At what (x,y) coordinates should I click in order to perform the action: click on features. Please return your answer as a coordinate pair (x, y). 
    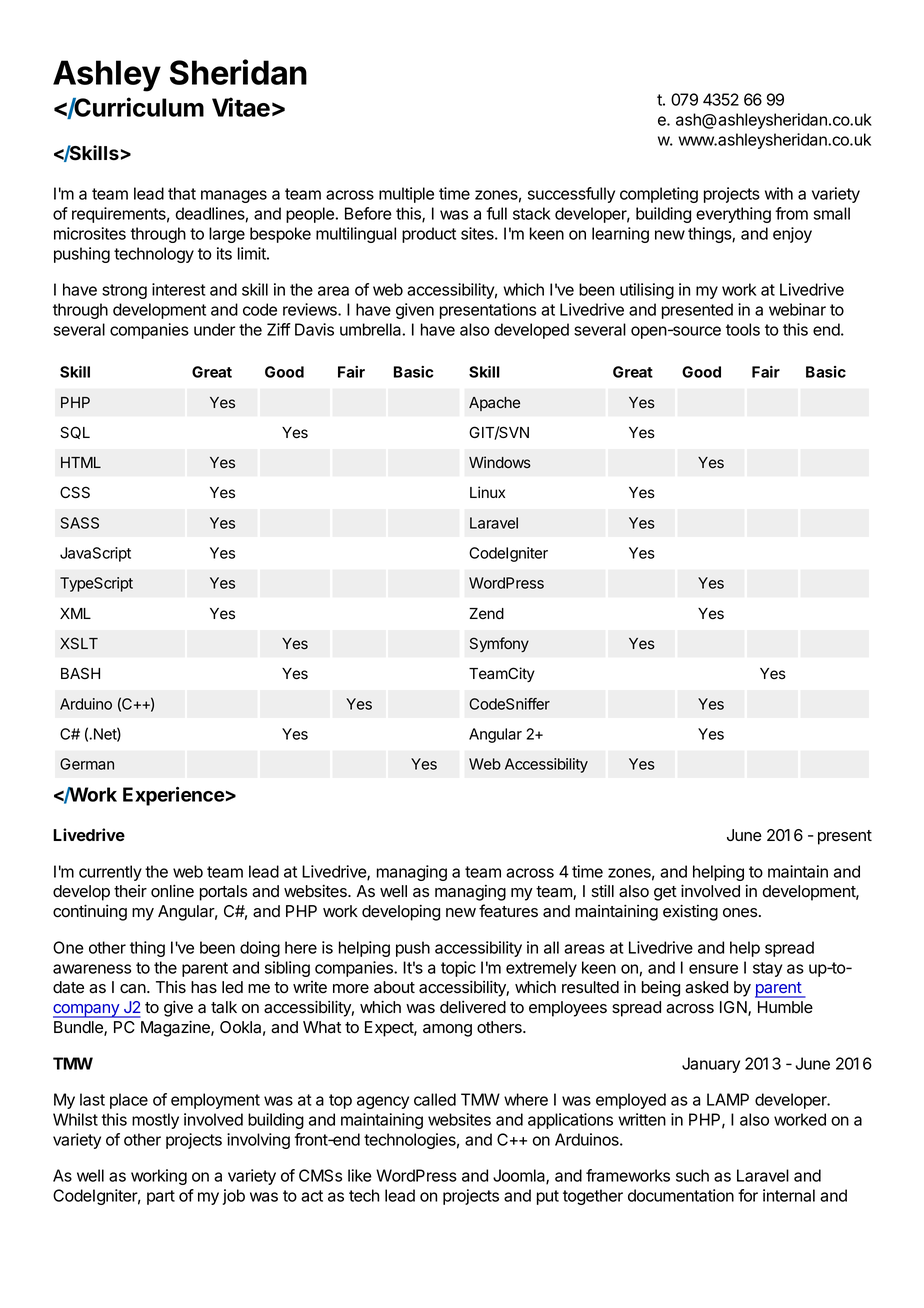
    Looking at the image, I should click on (508, 911).
